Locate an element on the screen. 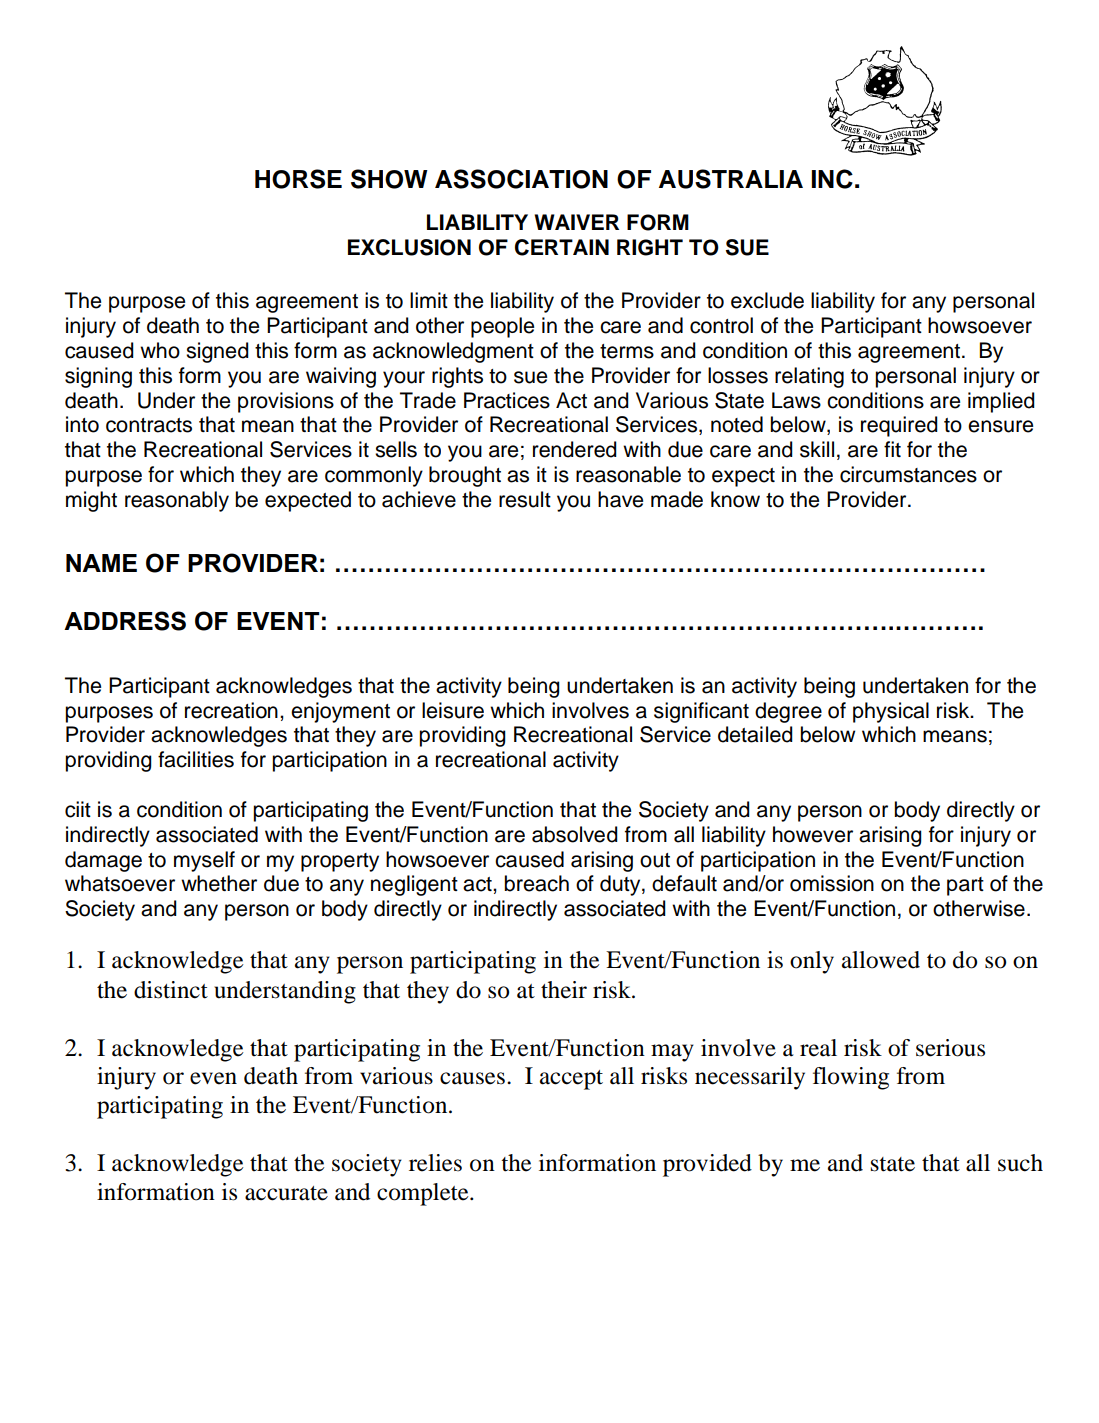 The width and height of the screenshot is (1099, 1423). WAIVER is located at coordinates (576, 222).
